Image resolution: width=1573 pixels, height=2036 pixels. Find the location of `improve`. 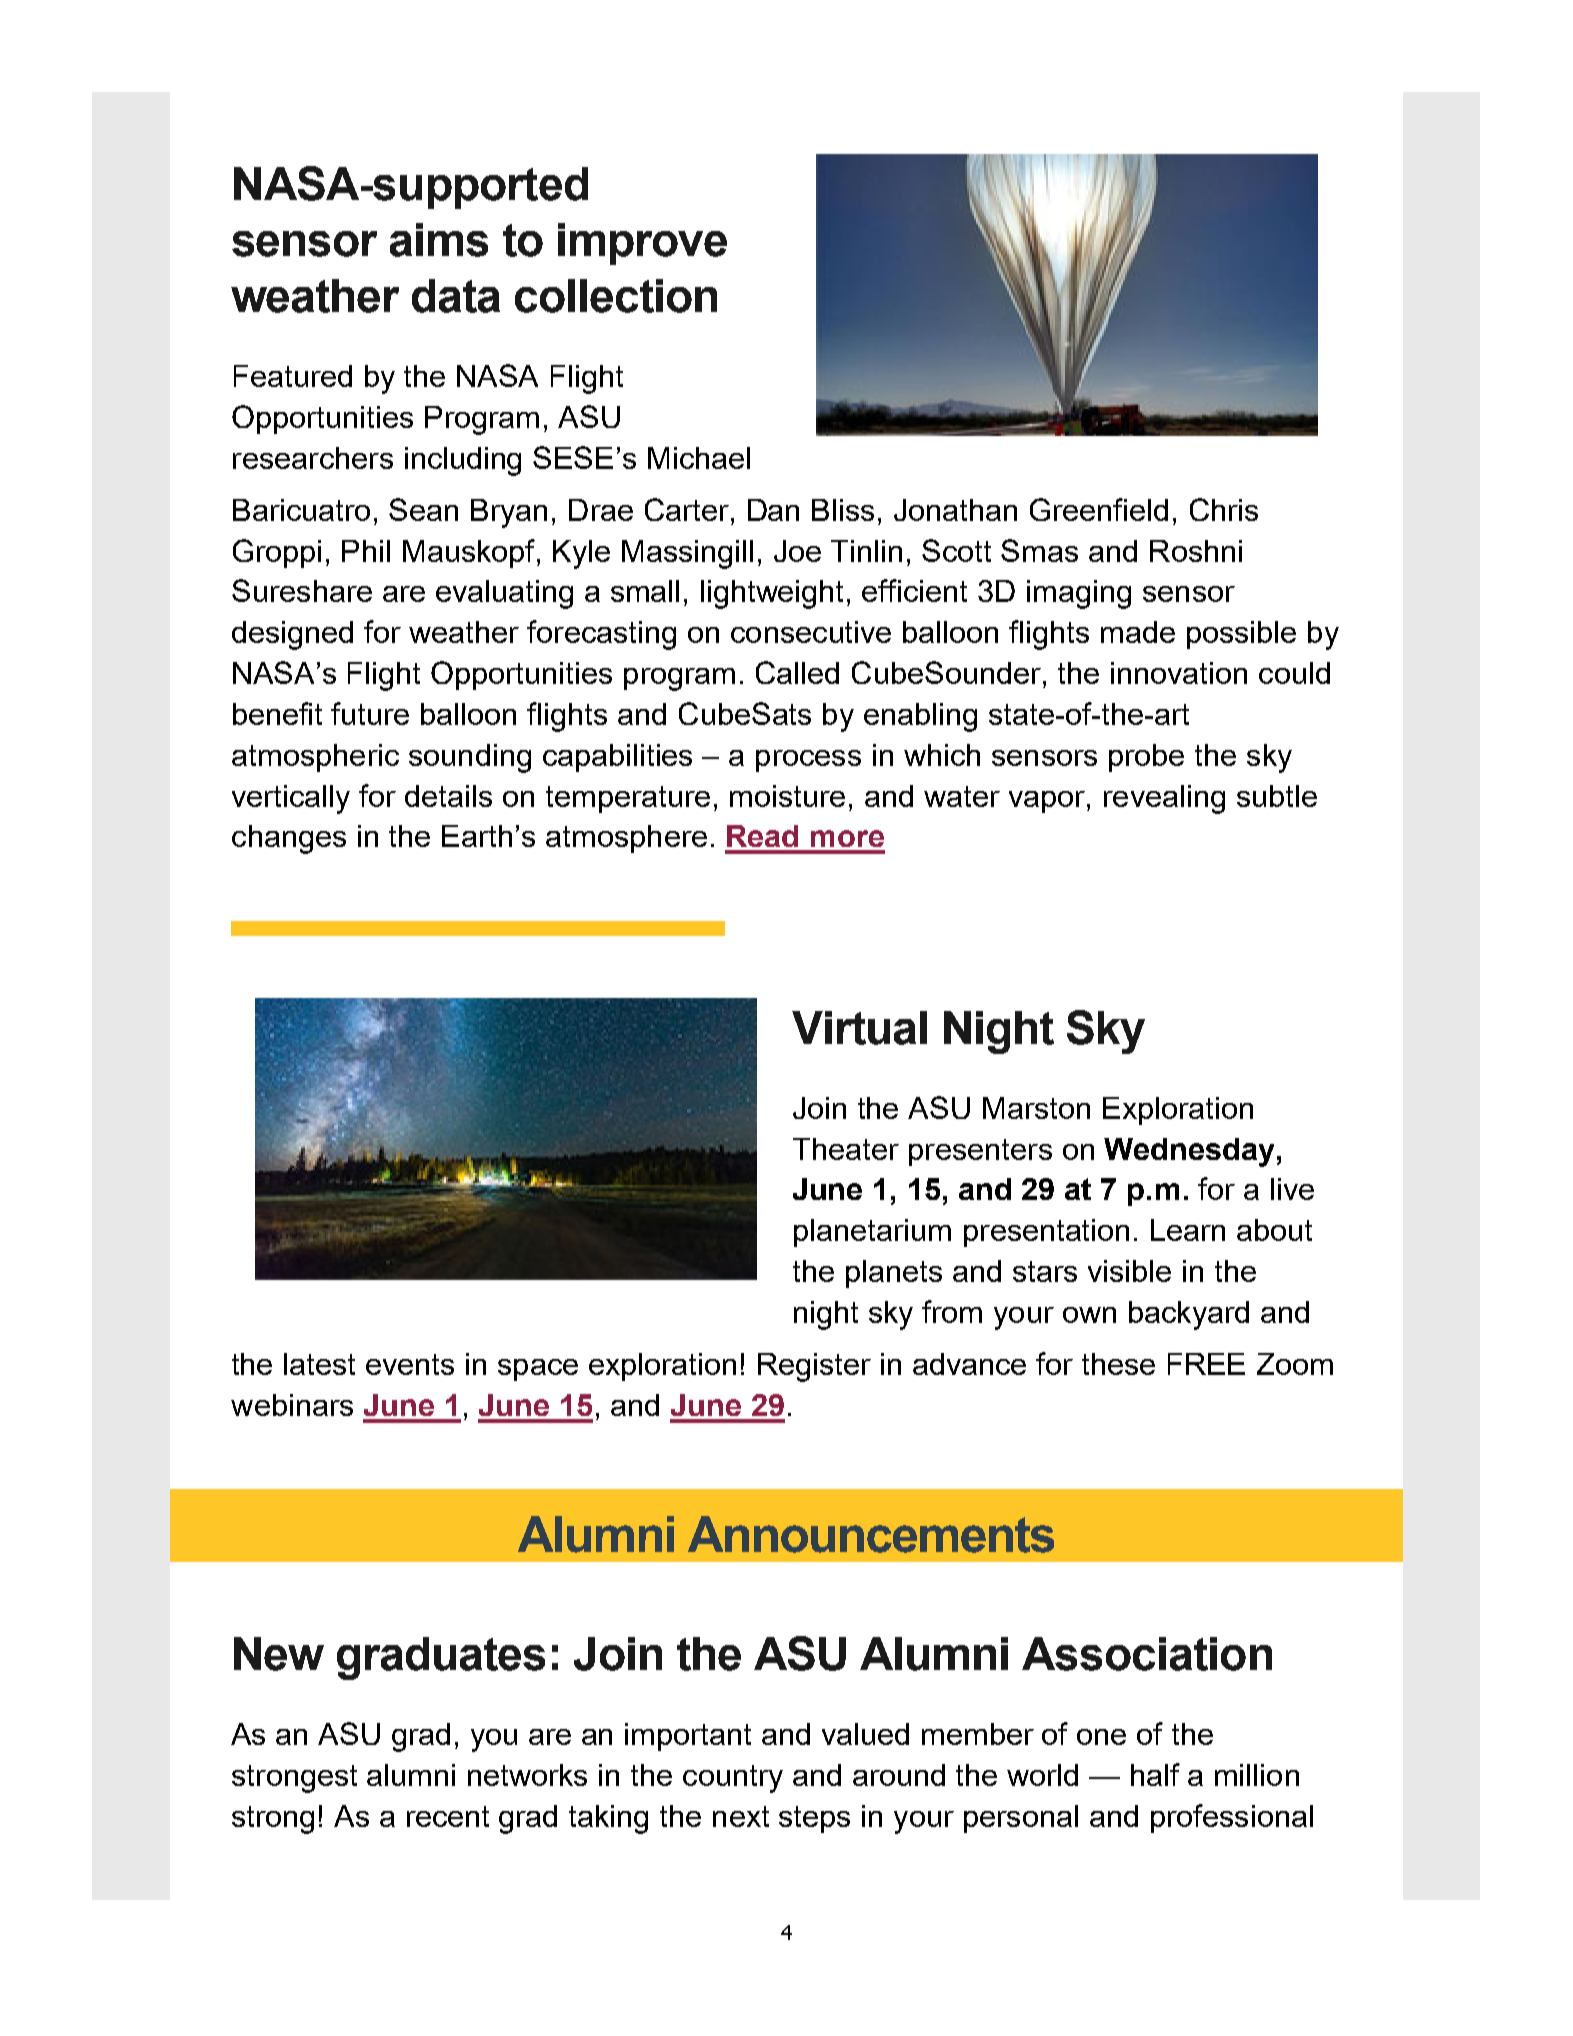

improve is located at coordinates (642, 244).
